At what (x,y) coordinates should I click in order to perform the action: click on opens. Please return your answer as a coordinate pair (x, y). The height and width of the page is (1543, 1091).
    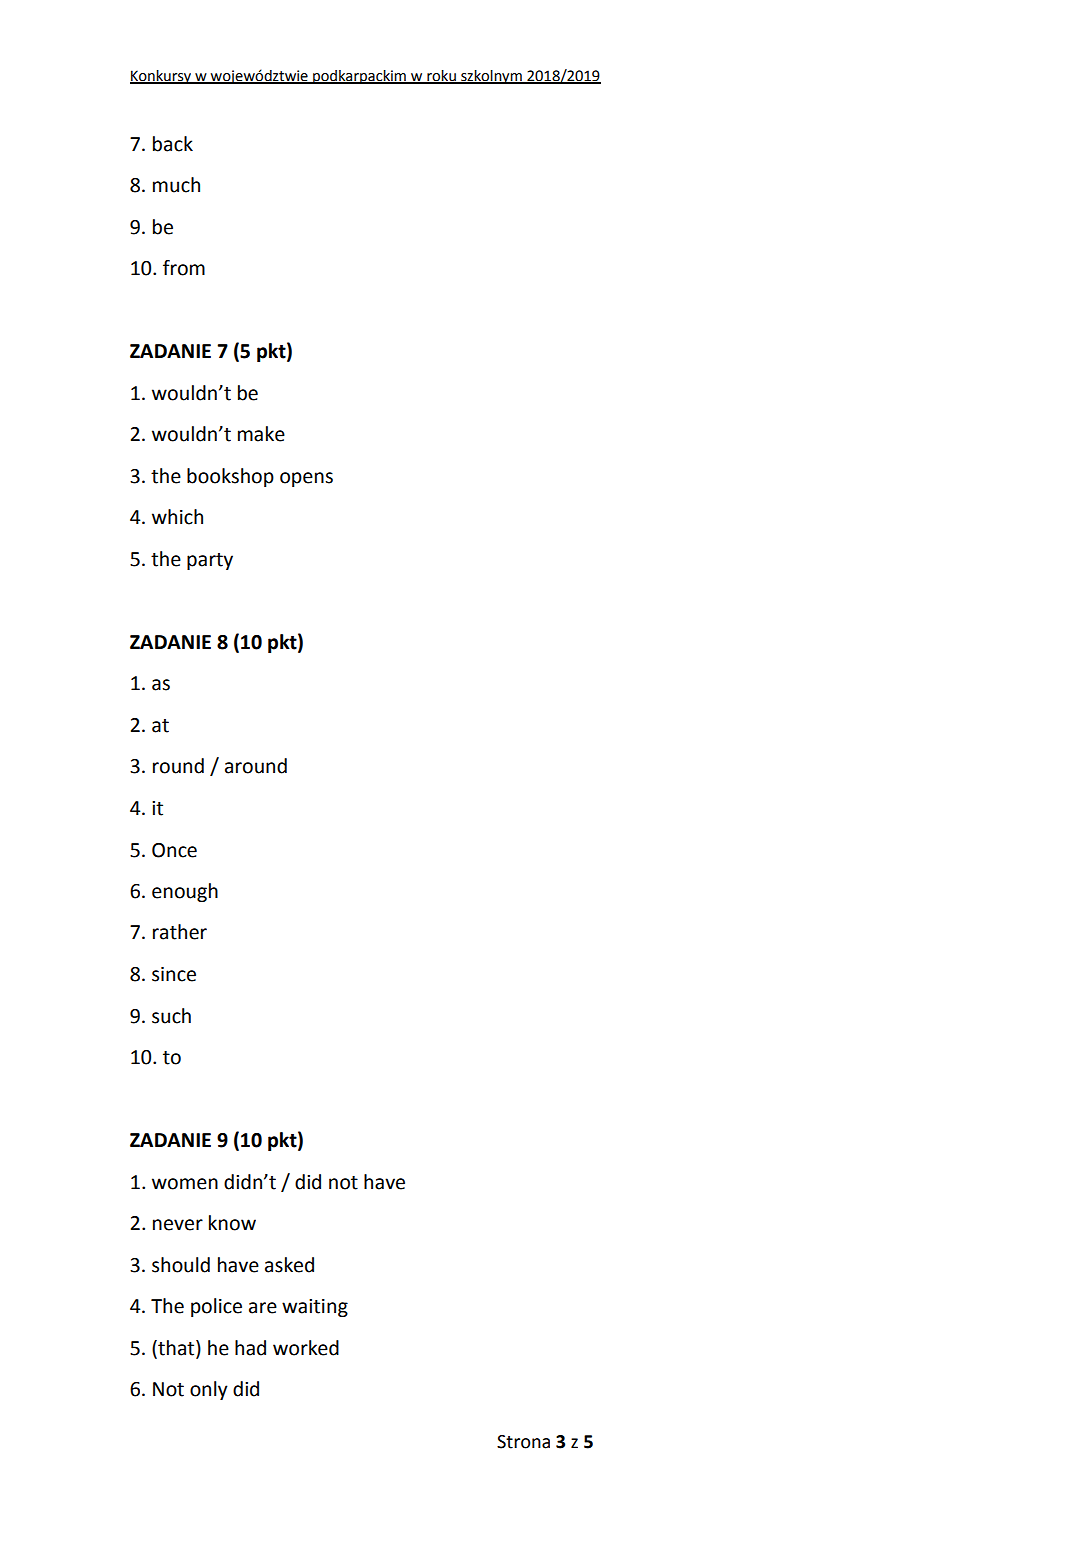
    Looking at the image, I should click on (306, 479).
